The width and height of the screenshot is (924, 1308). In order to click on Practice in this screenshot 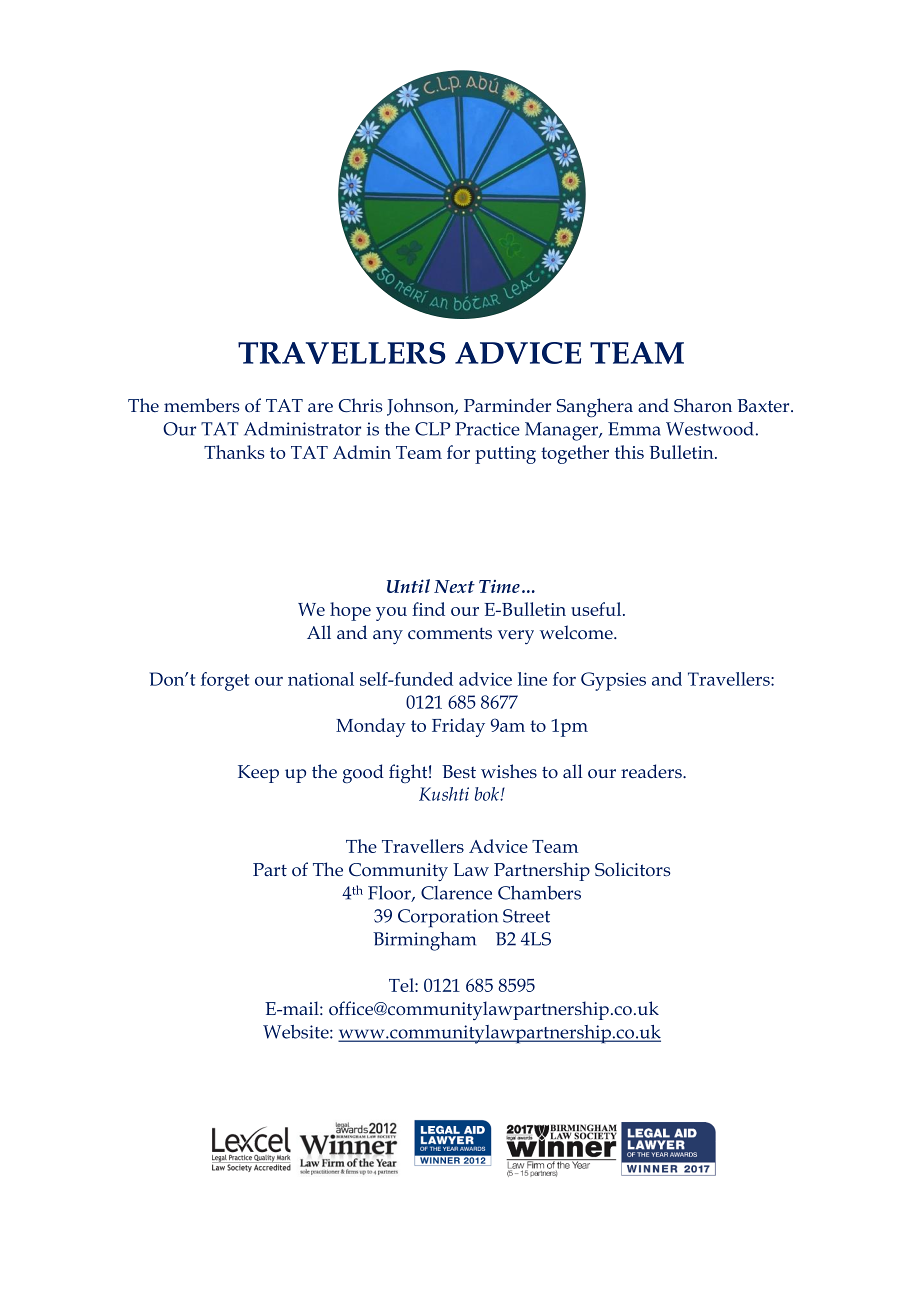, I will do `click(487, 429)`.
